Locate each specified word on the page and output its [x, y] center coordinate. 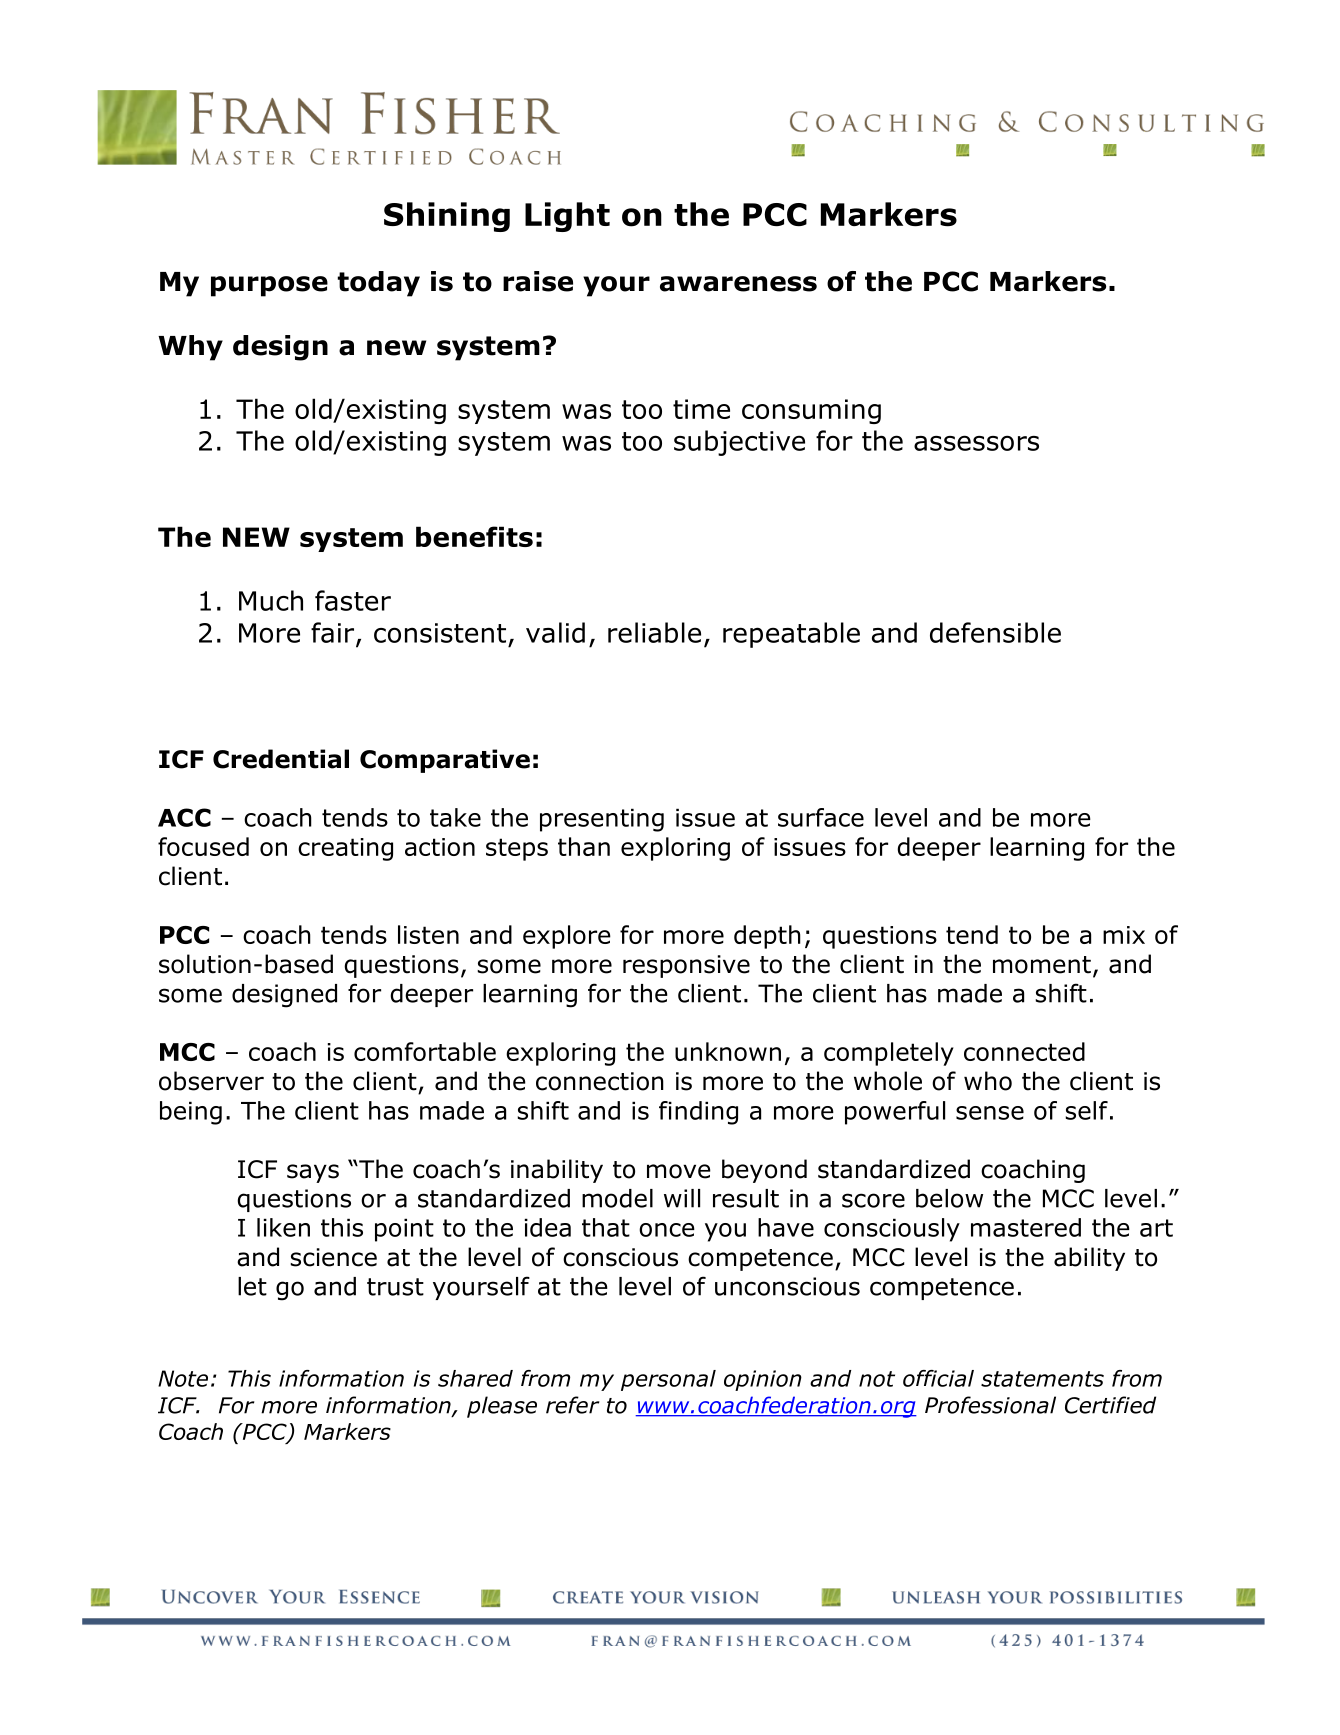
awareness [738, 284]
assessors [976, 443]
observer [211, 1081]
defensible [995, 632]
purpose [269, 286]
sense [990, 1113]
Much [271, 600]
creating [345, 849]
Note [183, 1378]
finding [698, 1113]
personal [668, 1380]
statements [1042, 1379]
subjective [739, 443]
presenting [602, 820]
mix [1124, 935]
